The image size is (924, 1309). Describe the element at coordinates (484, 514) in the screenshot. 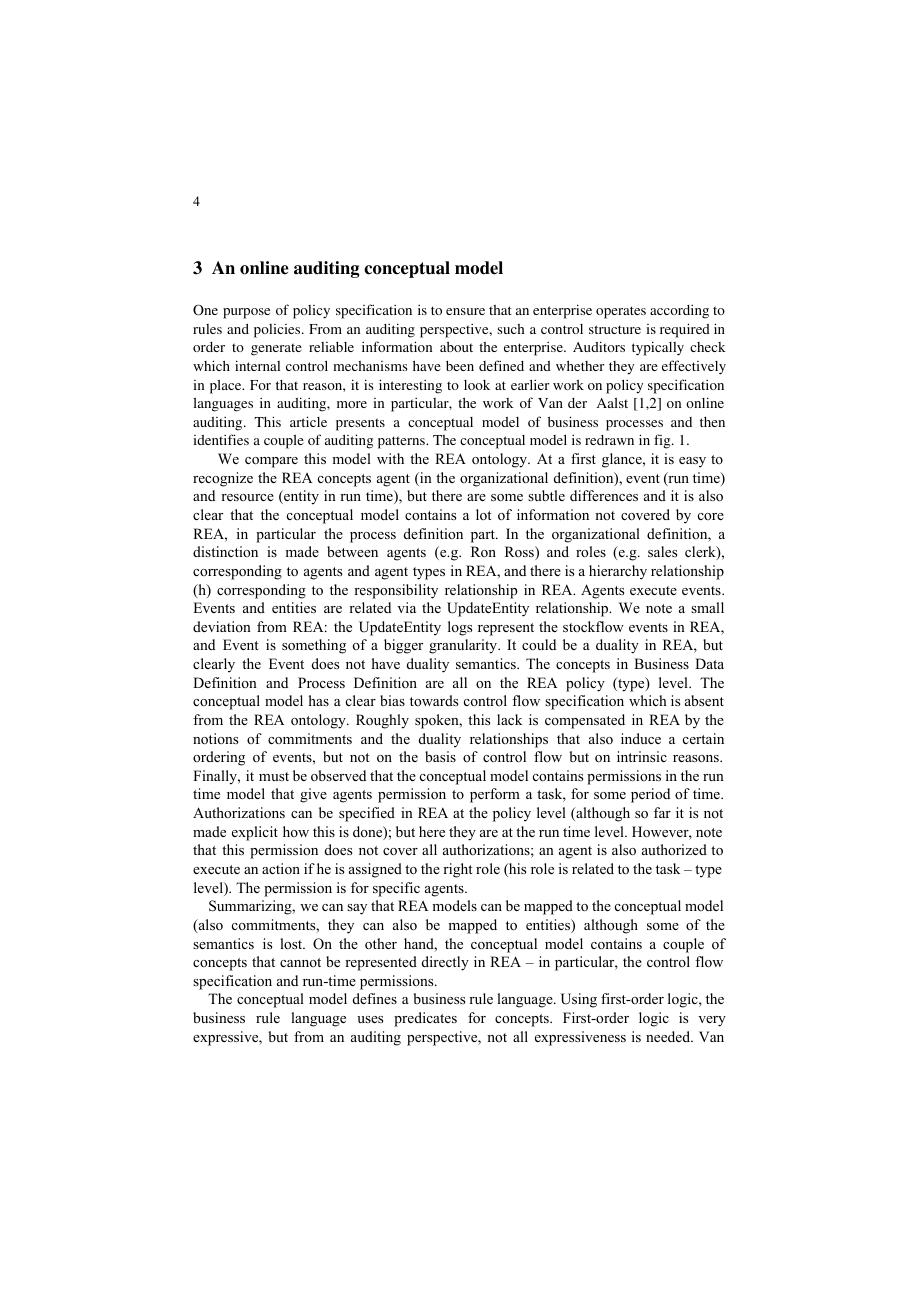

I see `lot` at that location.
